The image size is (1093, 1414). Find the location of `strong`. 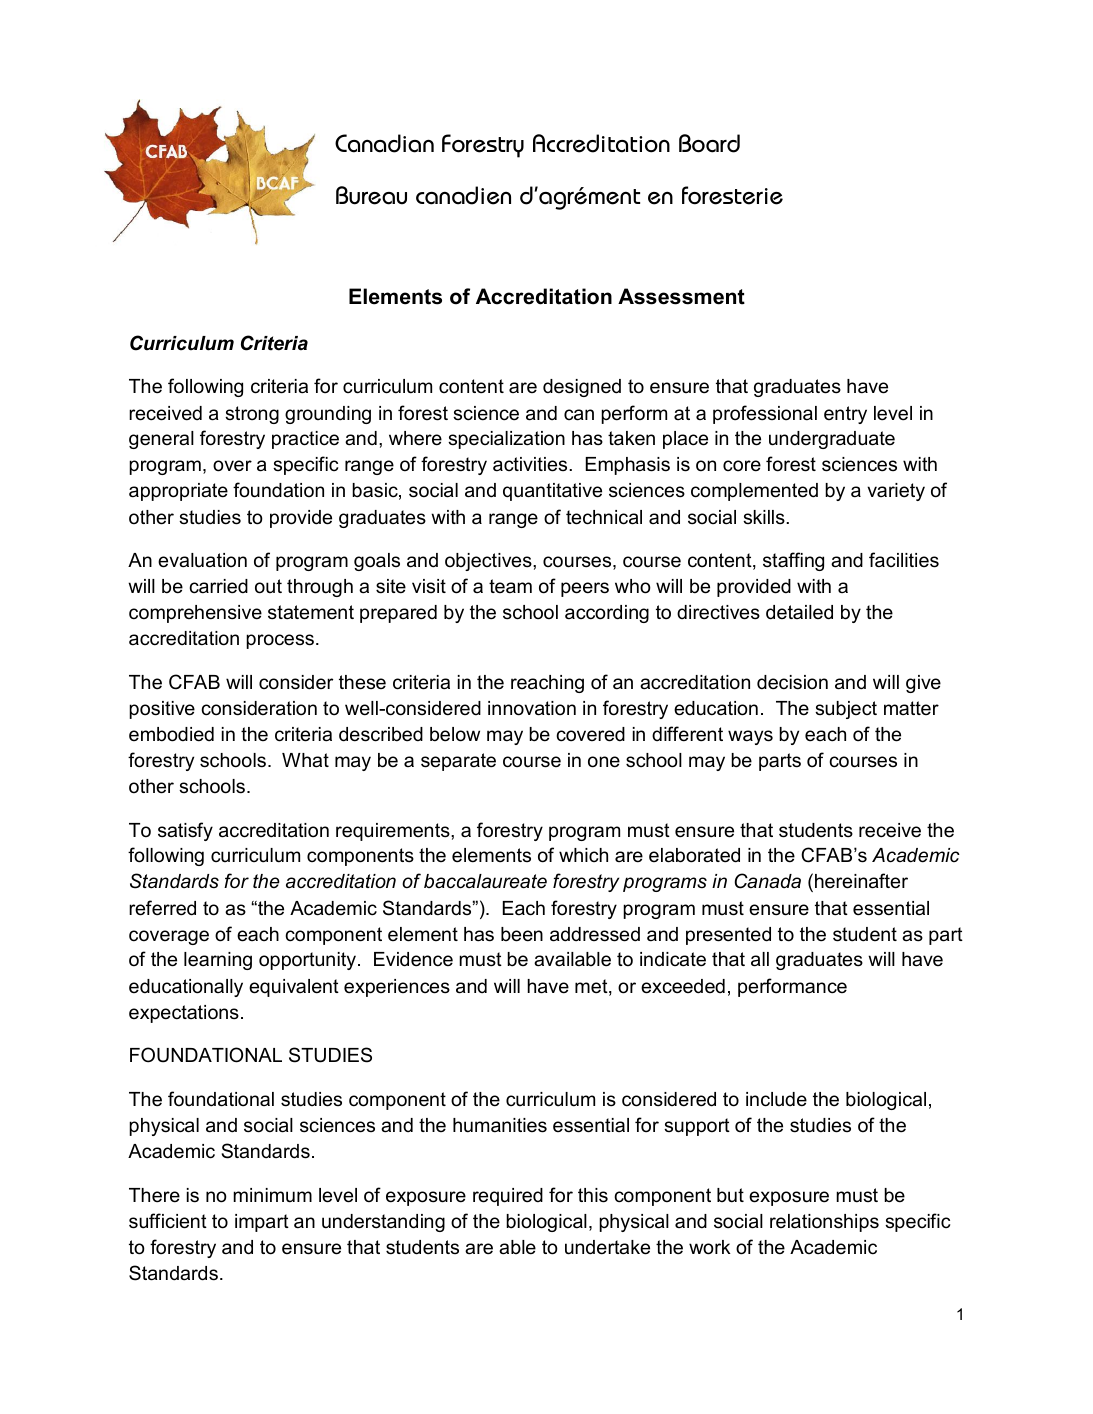

strong is located at coordinates (252, 415).
